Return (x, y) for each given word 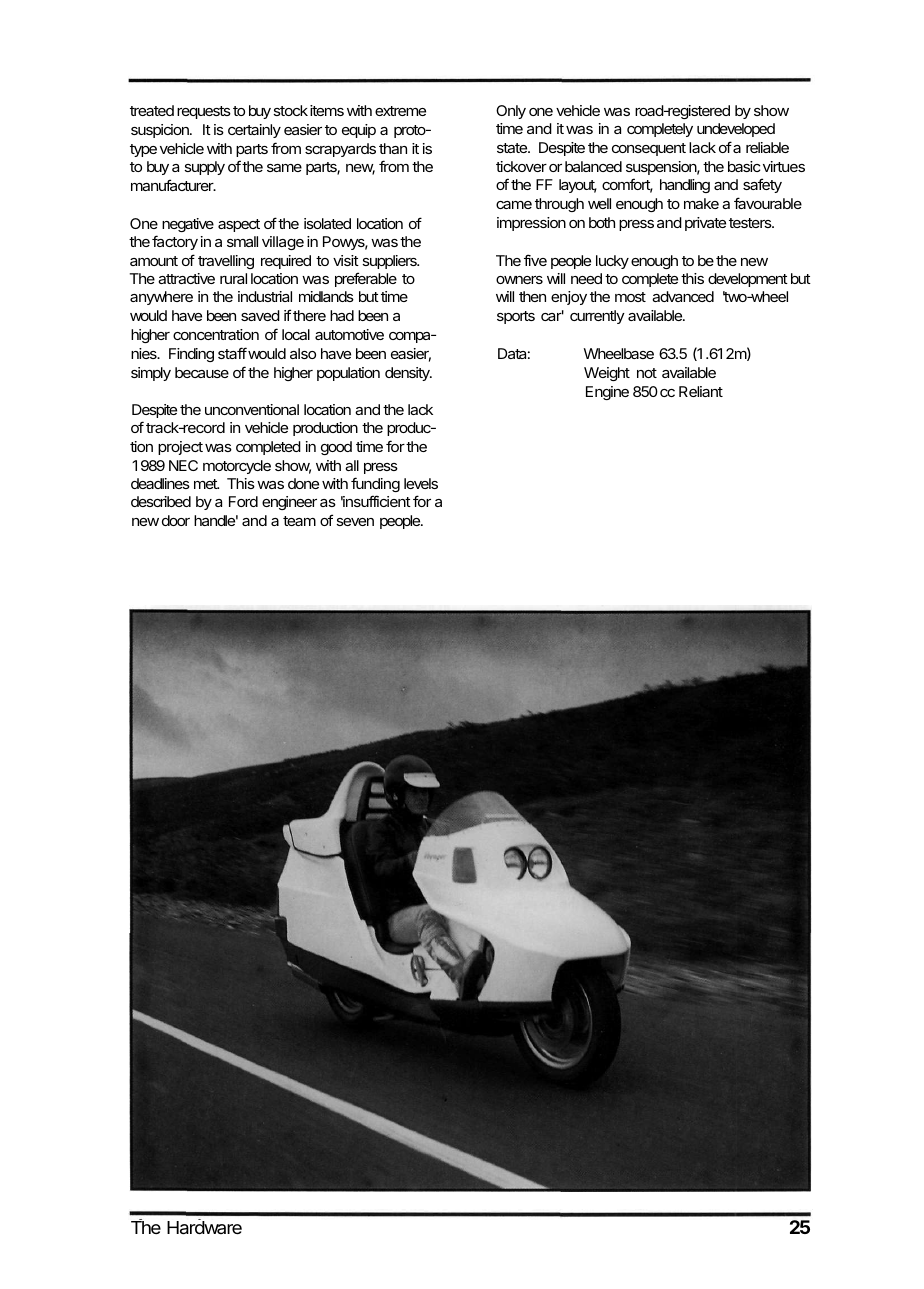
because (202, 372)
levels (421, 483)
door (176, 520)
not (647, 373)
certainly (254, 131)
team (299, 521)
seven (355, 522)
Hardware (204, 1228)
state (513, 148)
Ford (243, 501)
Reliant (701, 391)
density (408, 374)
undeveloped (736, 130)
